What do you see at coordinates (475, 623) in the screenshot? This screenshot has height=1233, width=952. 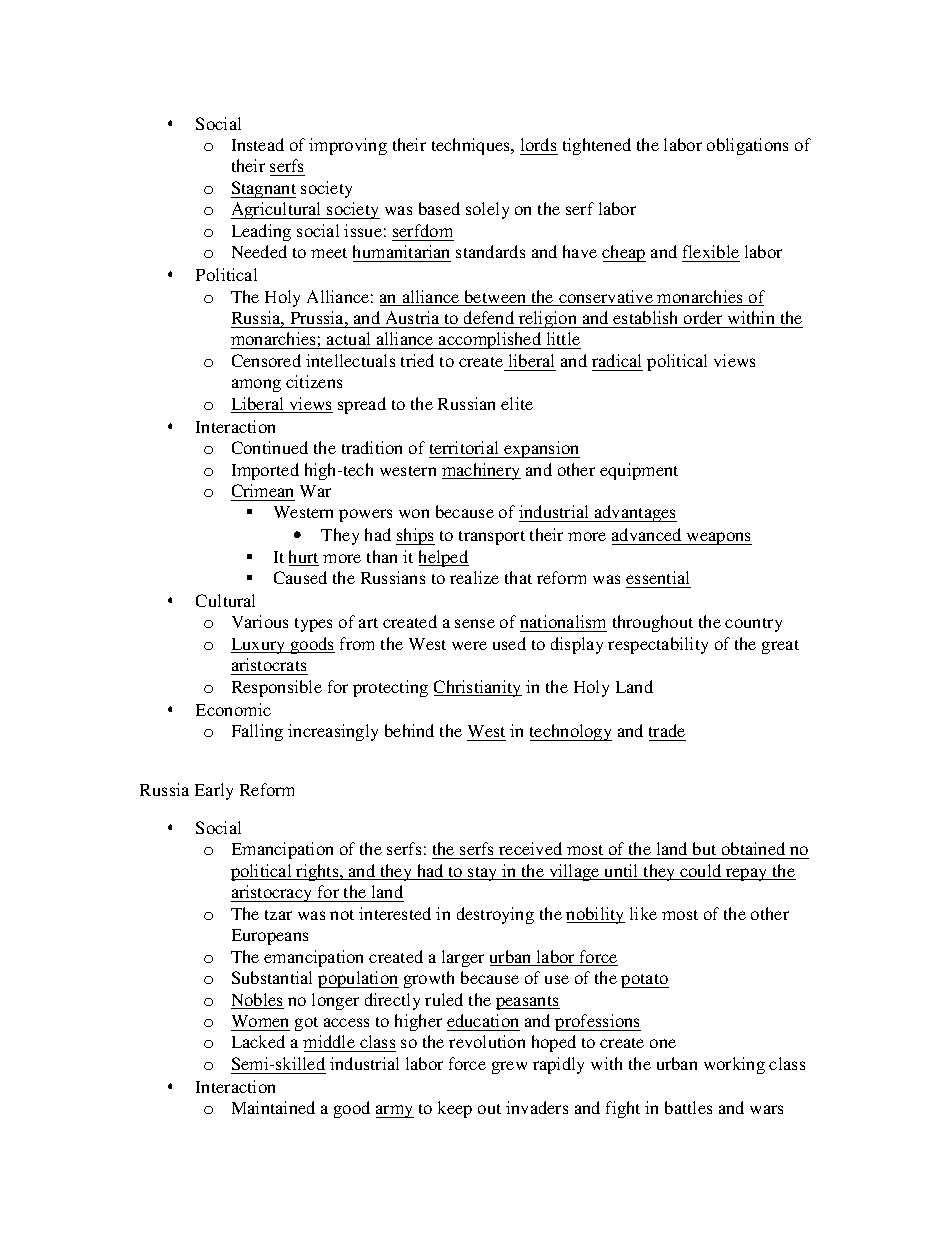 I see `sense` at bounding box center [475, 623].
